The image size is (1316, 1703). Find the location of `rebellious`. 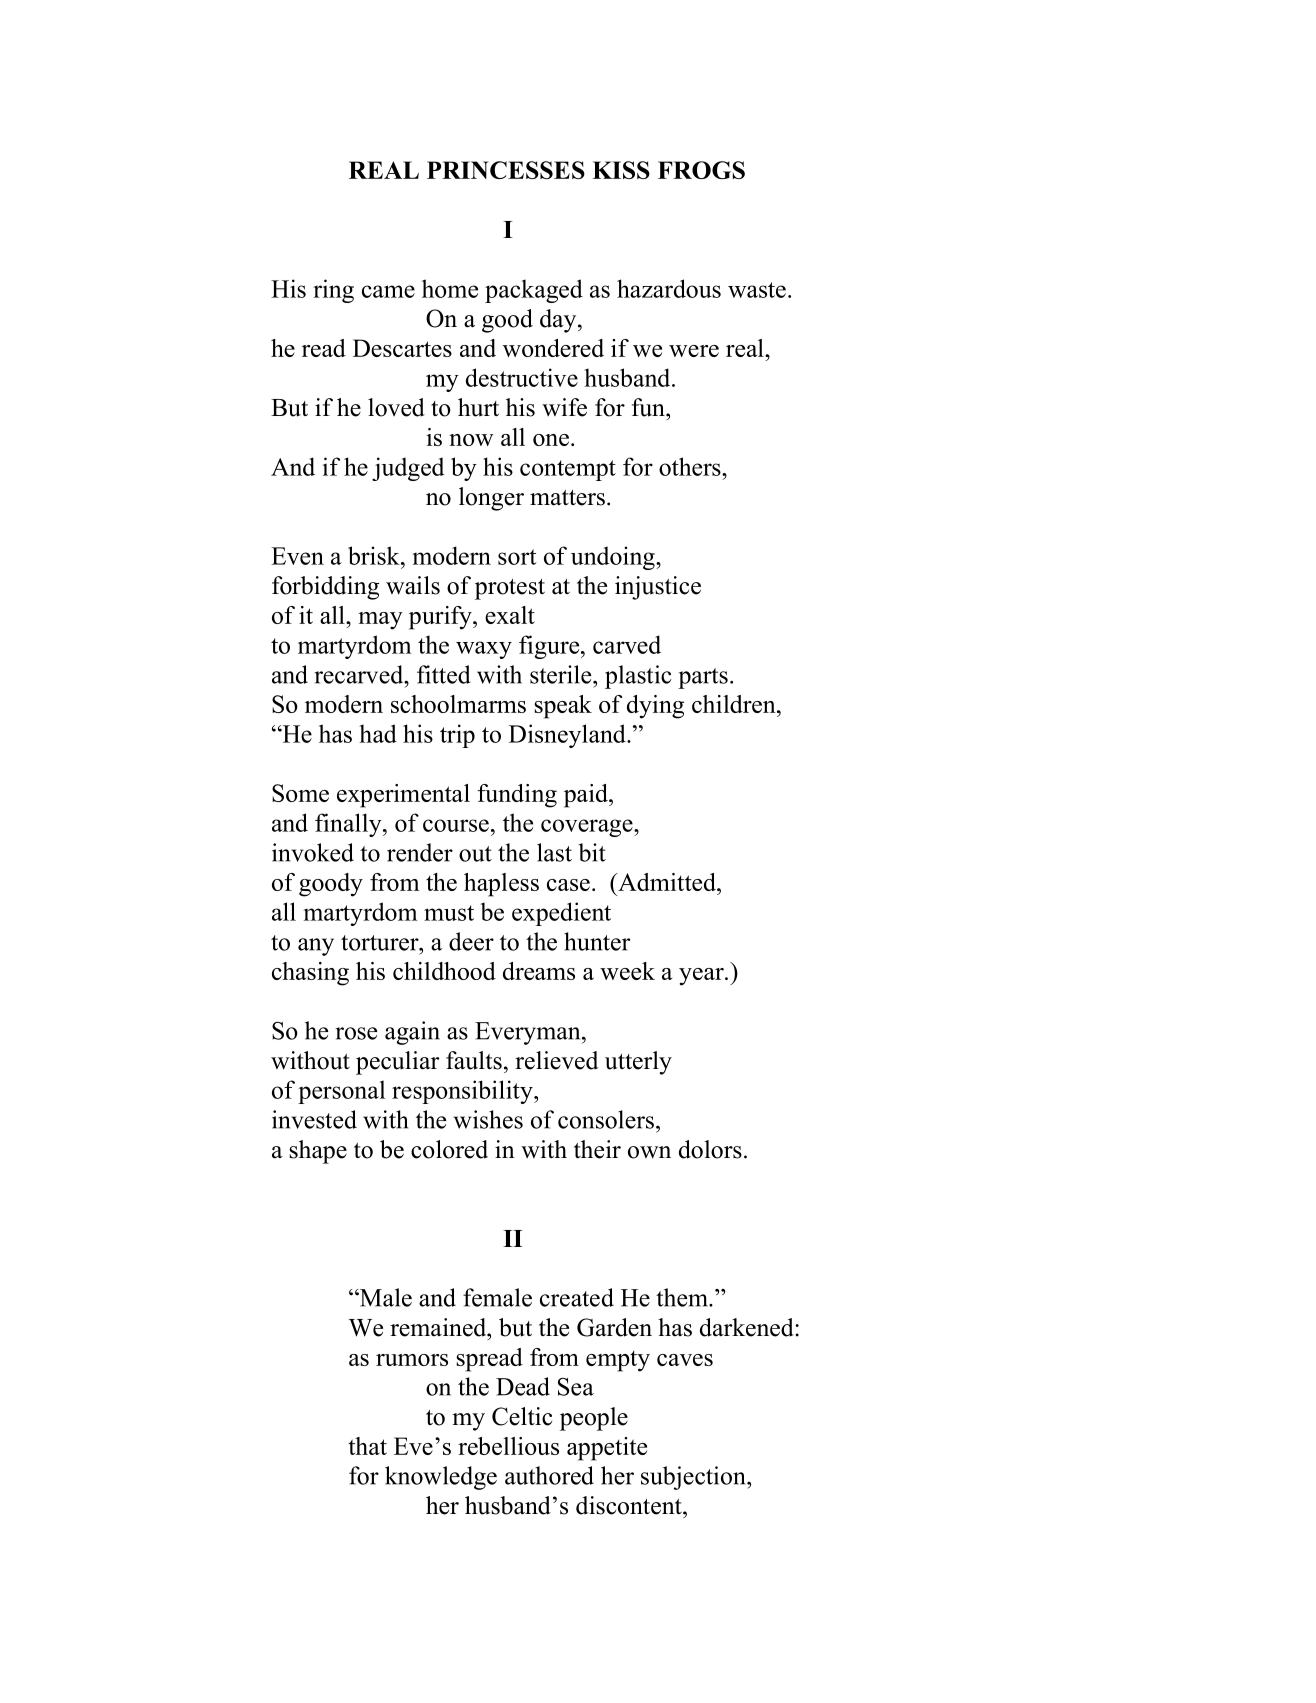

rebellious is located at coordinates (508, 1446).
